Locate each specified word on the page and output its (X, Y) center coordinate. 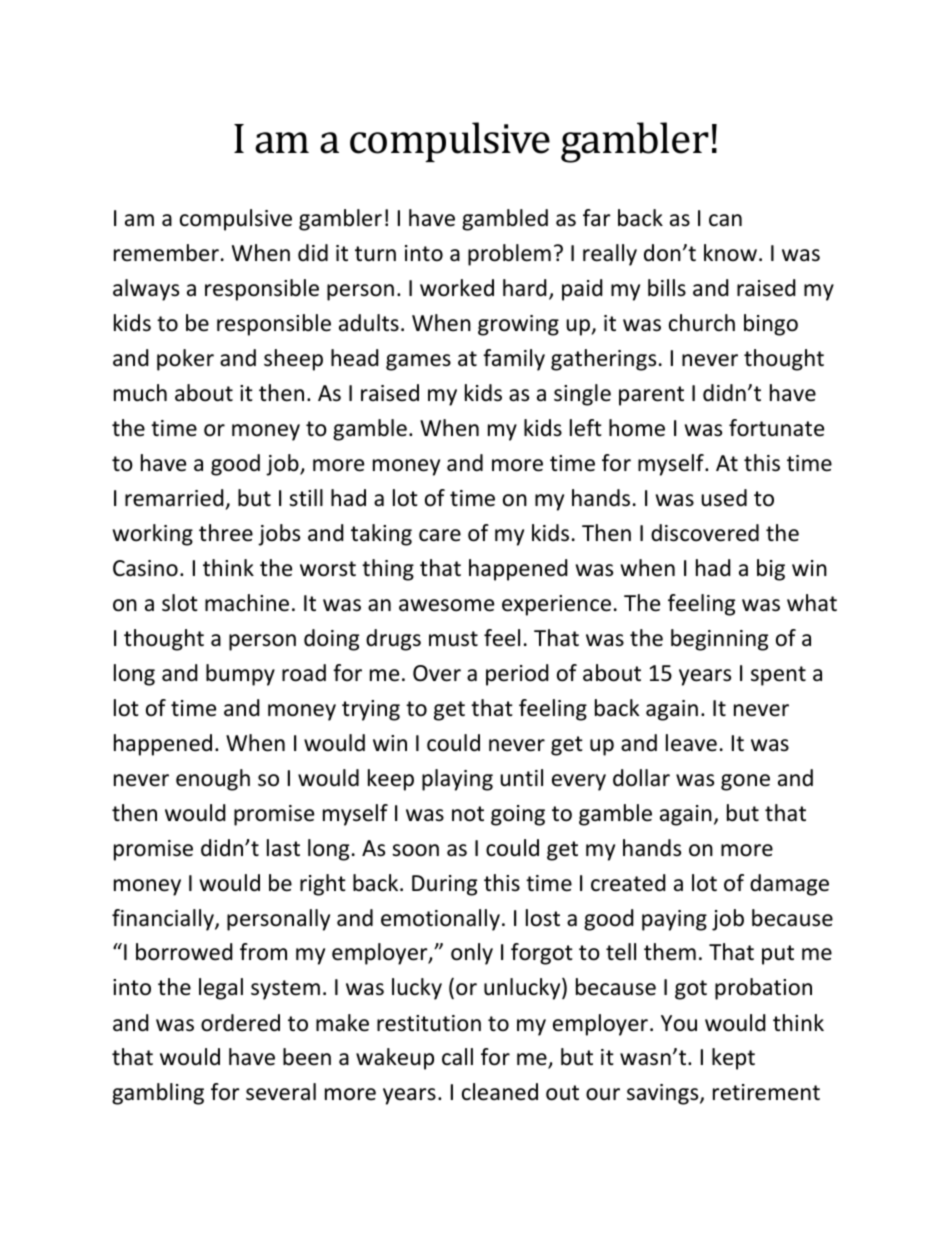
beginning (719, 640)
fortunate (776, 428)
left (586, 428)
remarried (174, 498)
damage (789, 885)
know (730, 253)
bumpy (240, 675)
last (283, 848)
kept (733, 1059)
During (444, 885)
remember (166, 253)
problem (509, 255)
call (457, 1057)
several (281, 1092)
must (453, 639)
